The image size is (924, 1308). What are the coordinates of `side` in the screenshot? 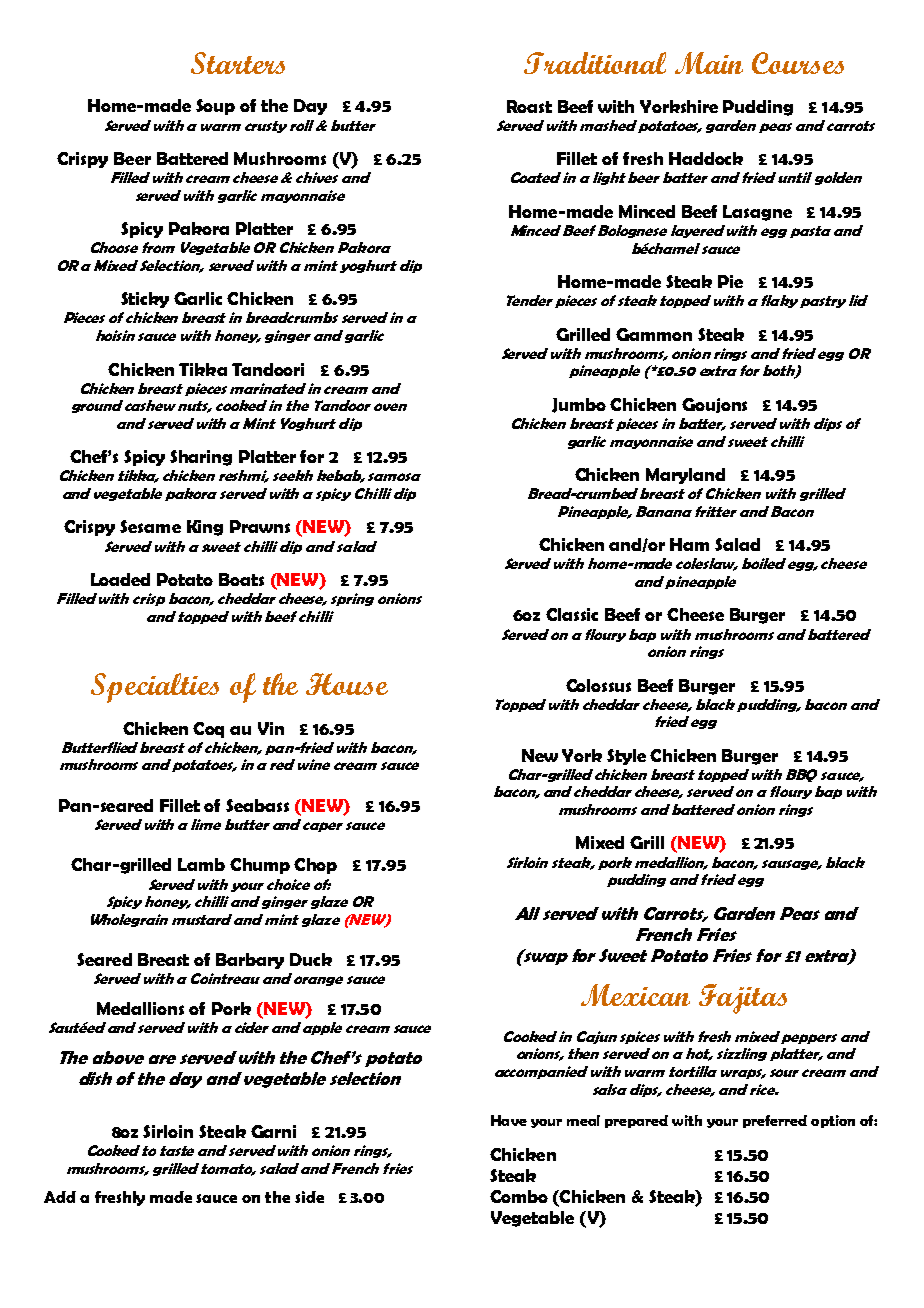 It's located at (309, 1197).
